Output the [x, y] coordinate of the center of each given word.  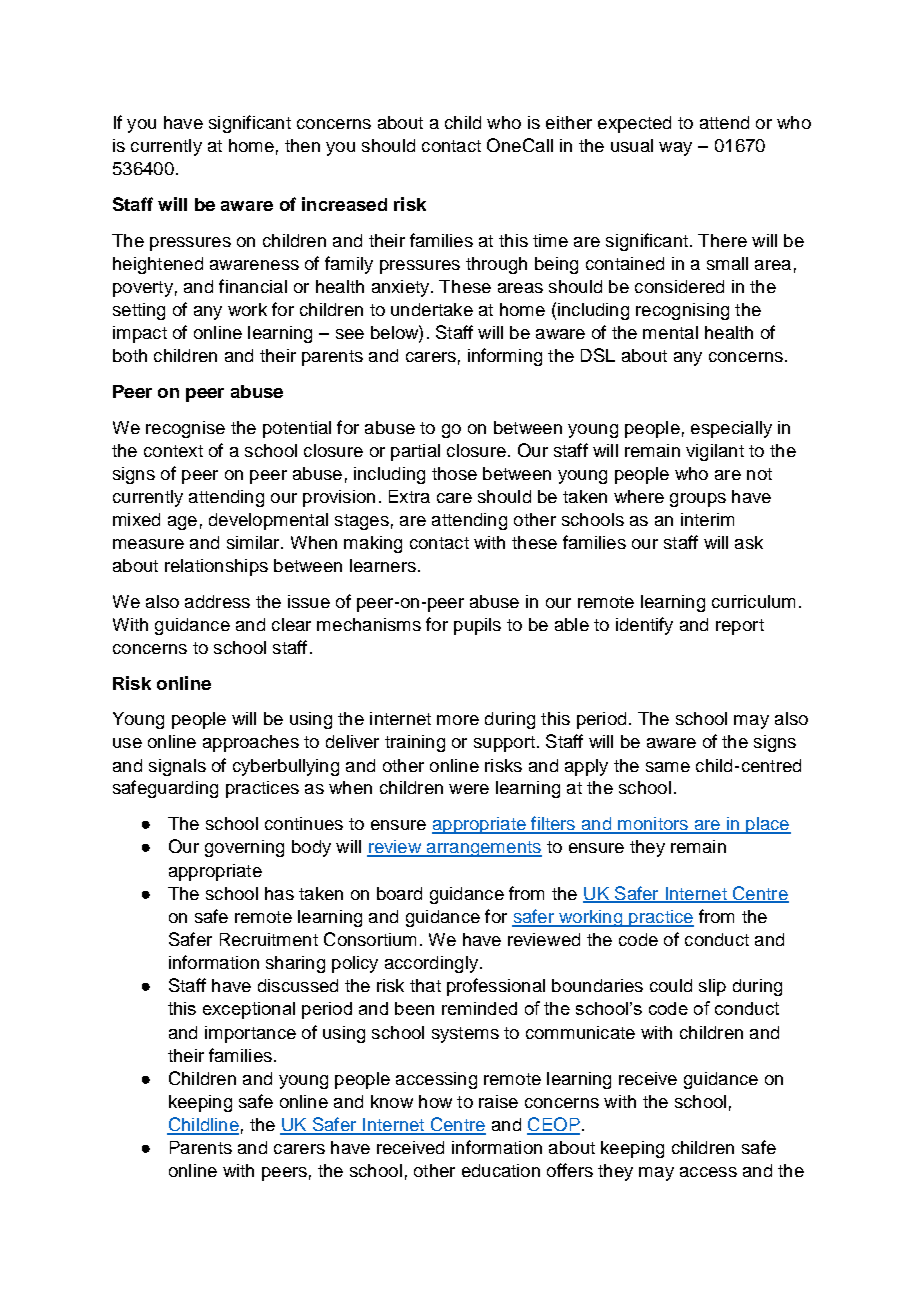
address [217, 601]
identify [644, 626]
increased [344, 204]
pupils [477, 626]
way [675, 149]
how [435, 1101]
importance [250, 1034]
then [302, 145]
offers [570, 1170]
